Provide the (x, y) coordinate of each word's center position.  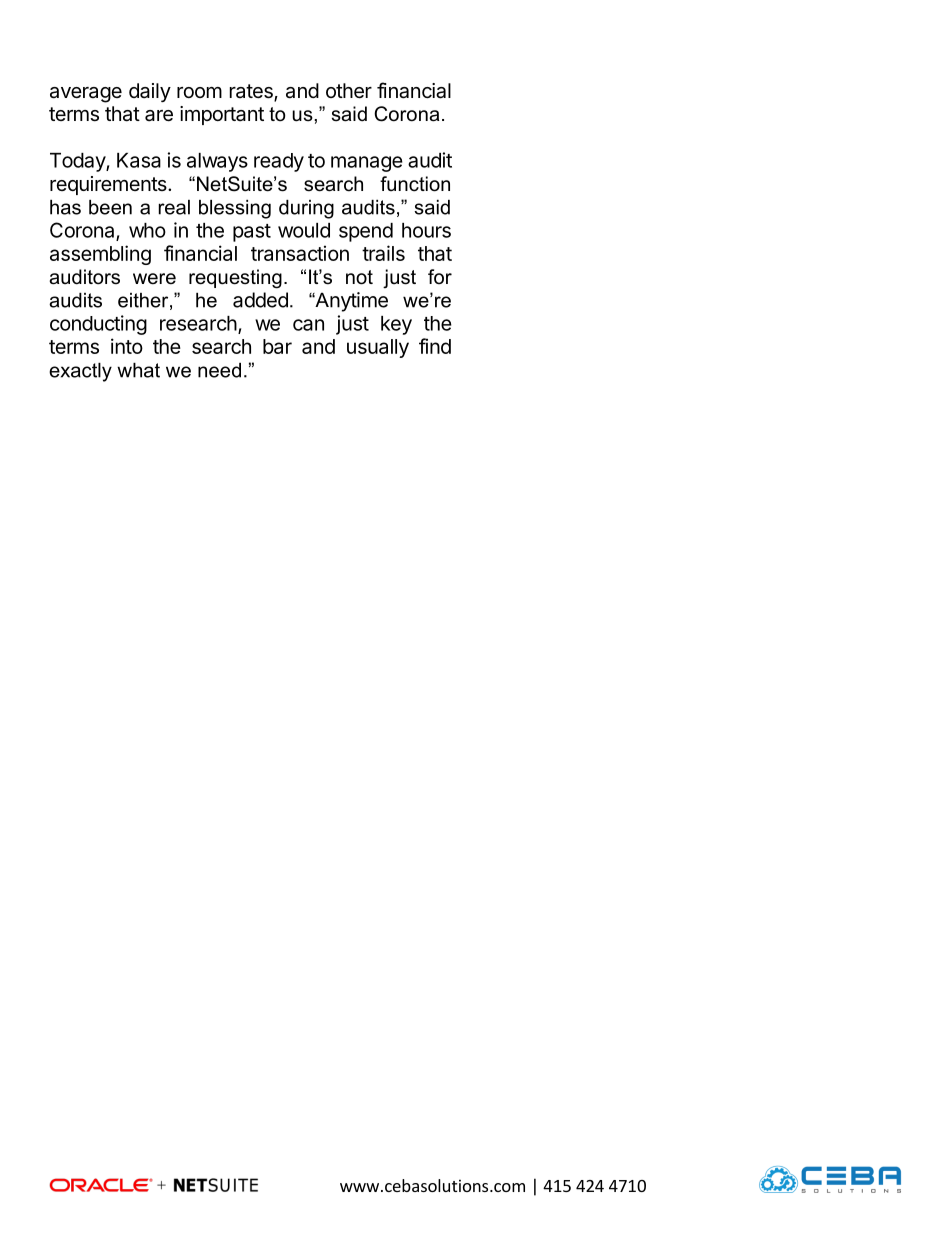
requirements (109, 185)
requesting (235, 279)
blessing (235, 209)
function (415, 184)
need (219, 370)
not (359, 277)
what (138, 370)
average (86, 95)
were (154, 279)
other (349, 91)
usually (378, 348)
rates (252, 92)
